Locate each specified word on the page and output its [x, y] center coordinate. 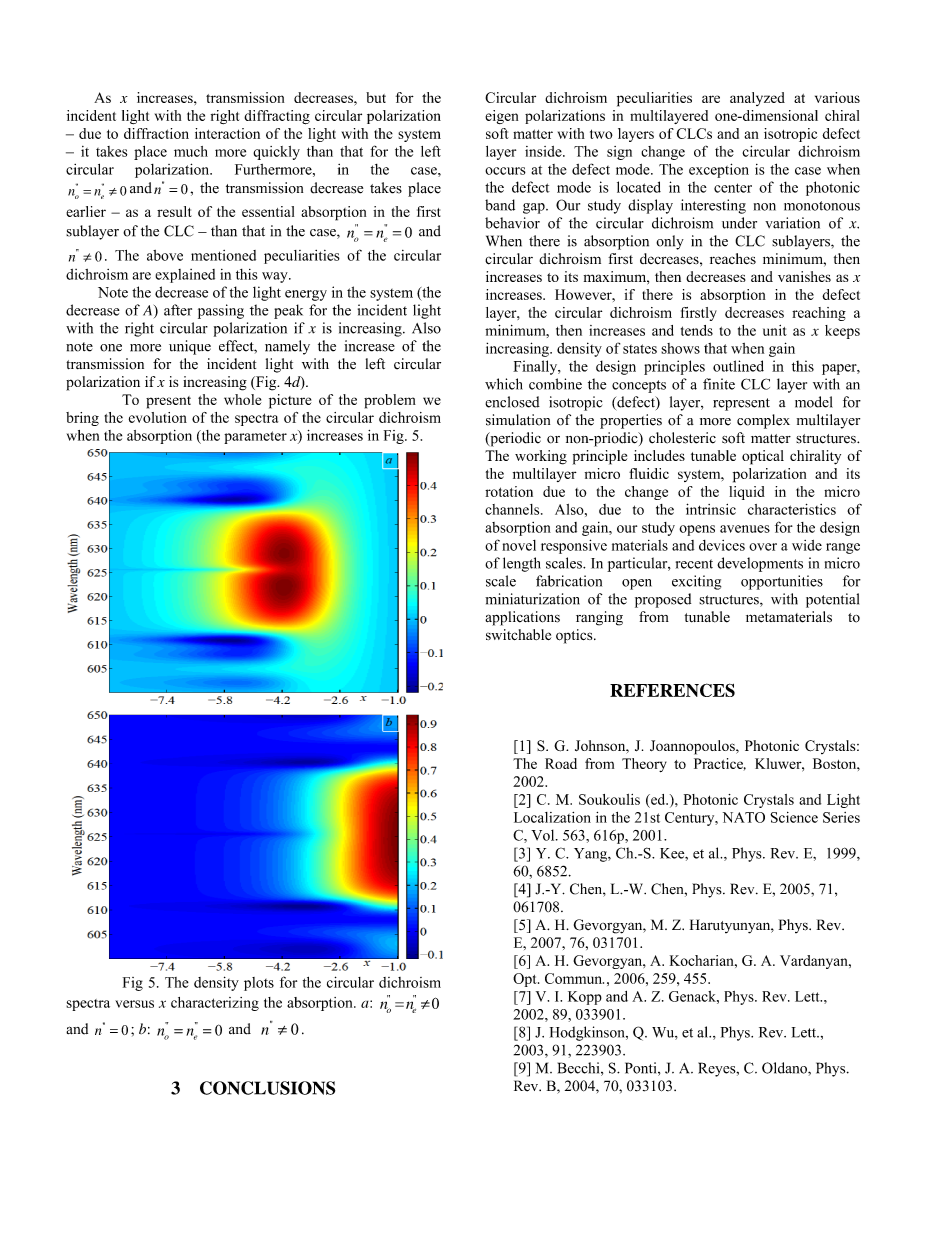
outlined [738, 366]
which [504, 384]
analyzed [757, 99]
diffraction [156, 133]
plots [259, 984]
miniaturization [532, 599]
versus [134, 1004]
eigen [501, 117]
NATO [744, 817]
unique [190, 347]
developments [760, 564]
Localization [552, 817]
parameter [255, 437]
